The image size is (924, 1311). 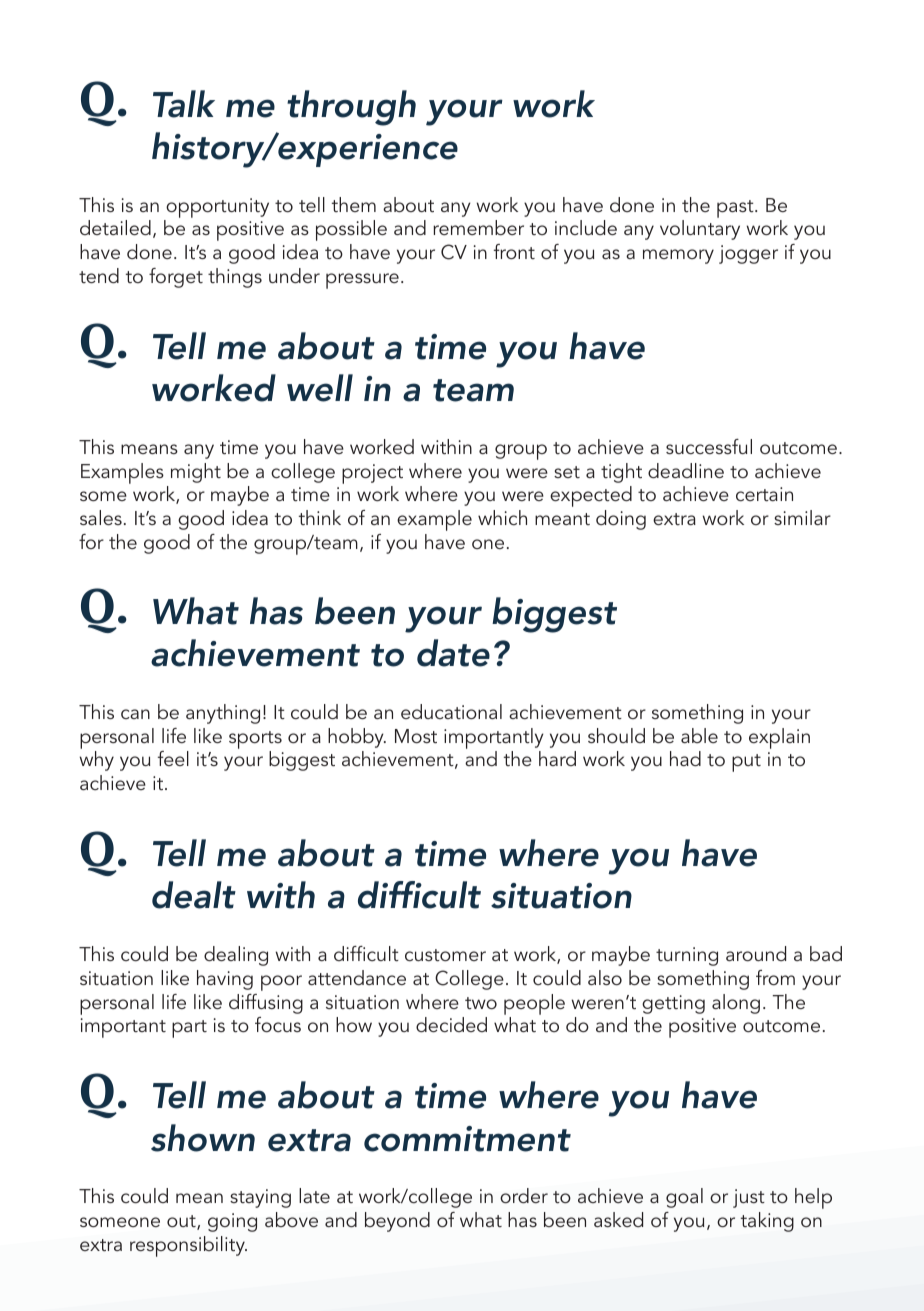 I want to click on responsibility, so click(x=188, y=1246).
